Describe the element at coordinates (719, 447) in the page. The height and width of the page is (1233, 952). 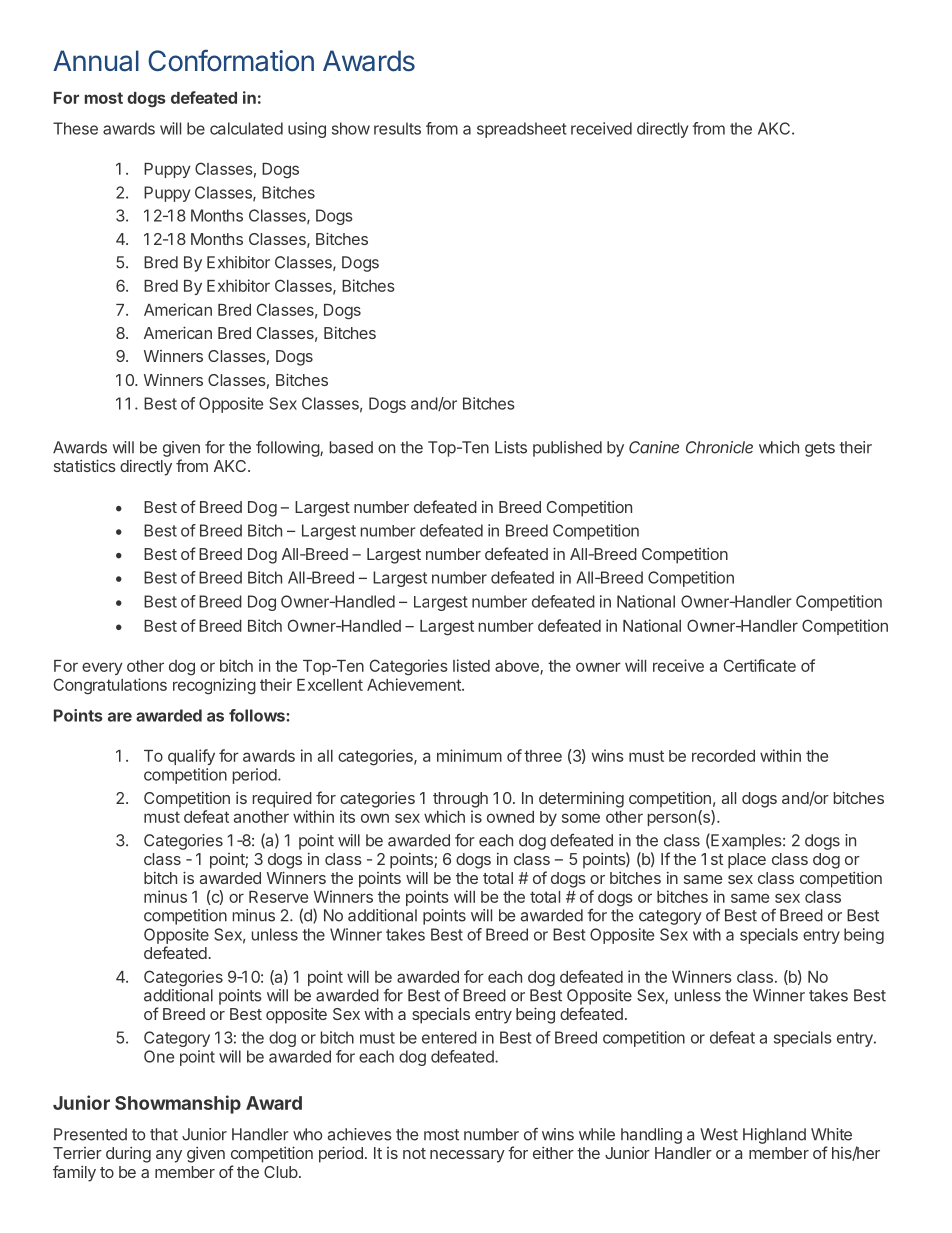
I see `Chronicle` at that location.
